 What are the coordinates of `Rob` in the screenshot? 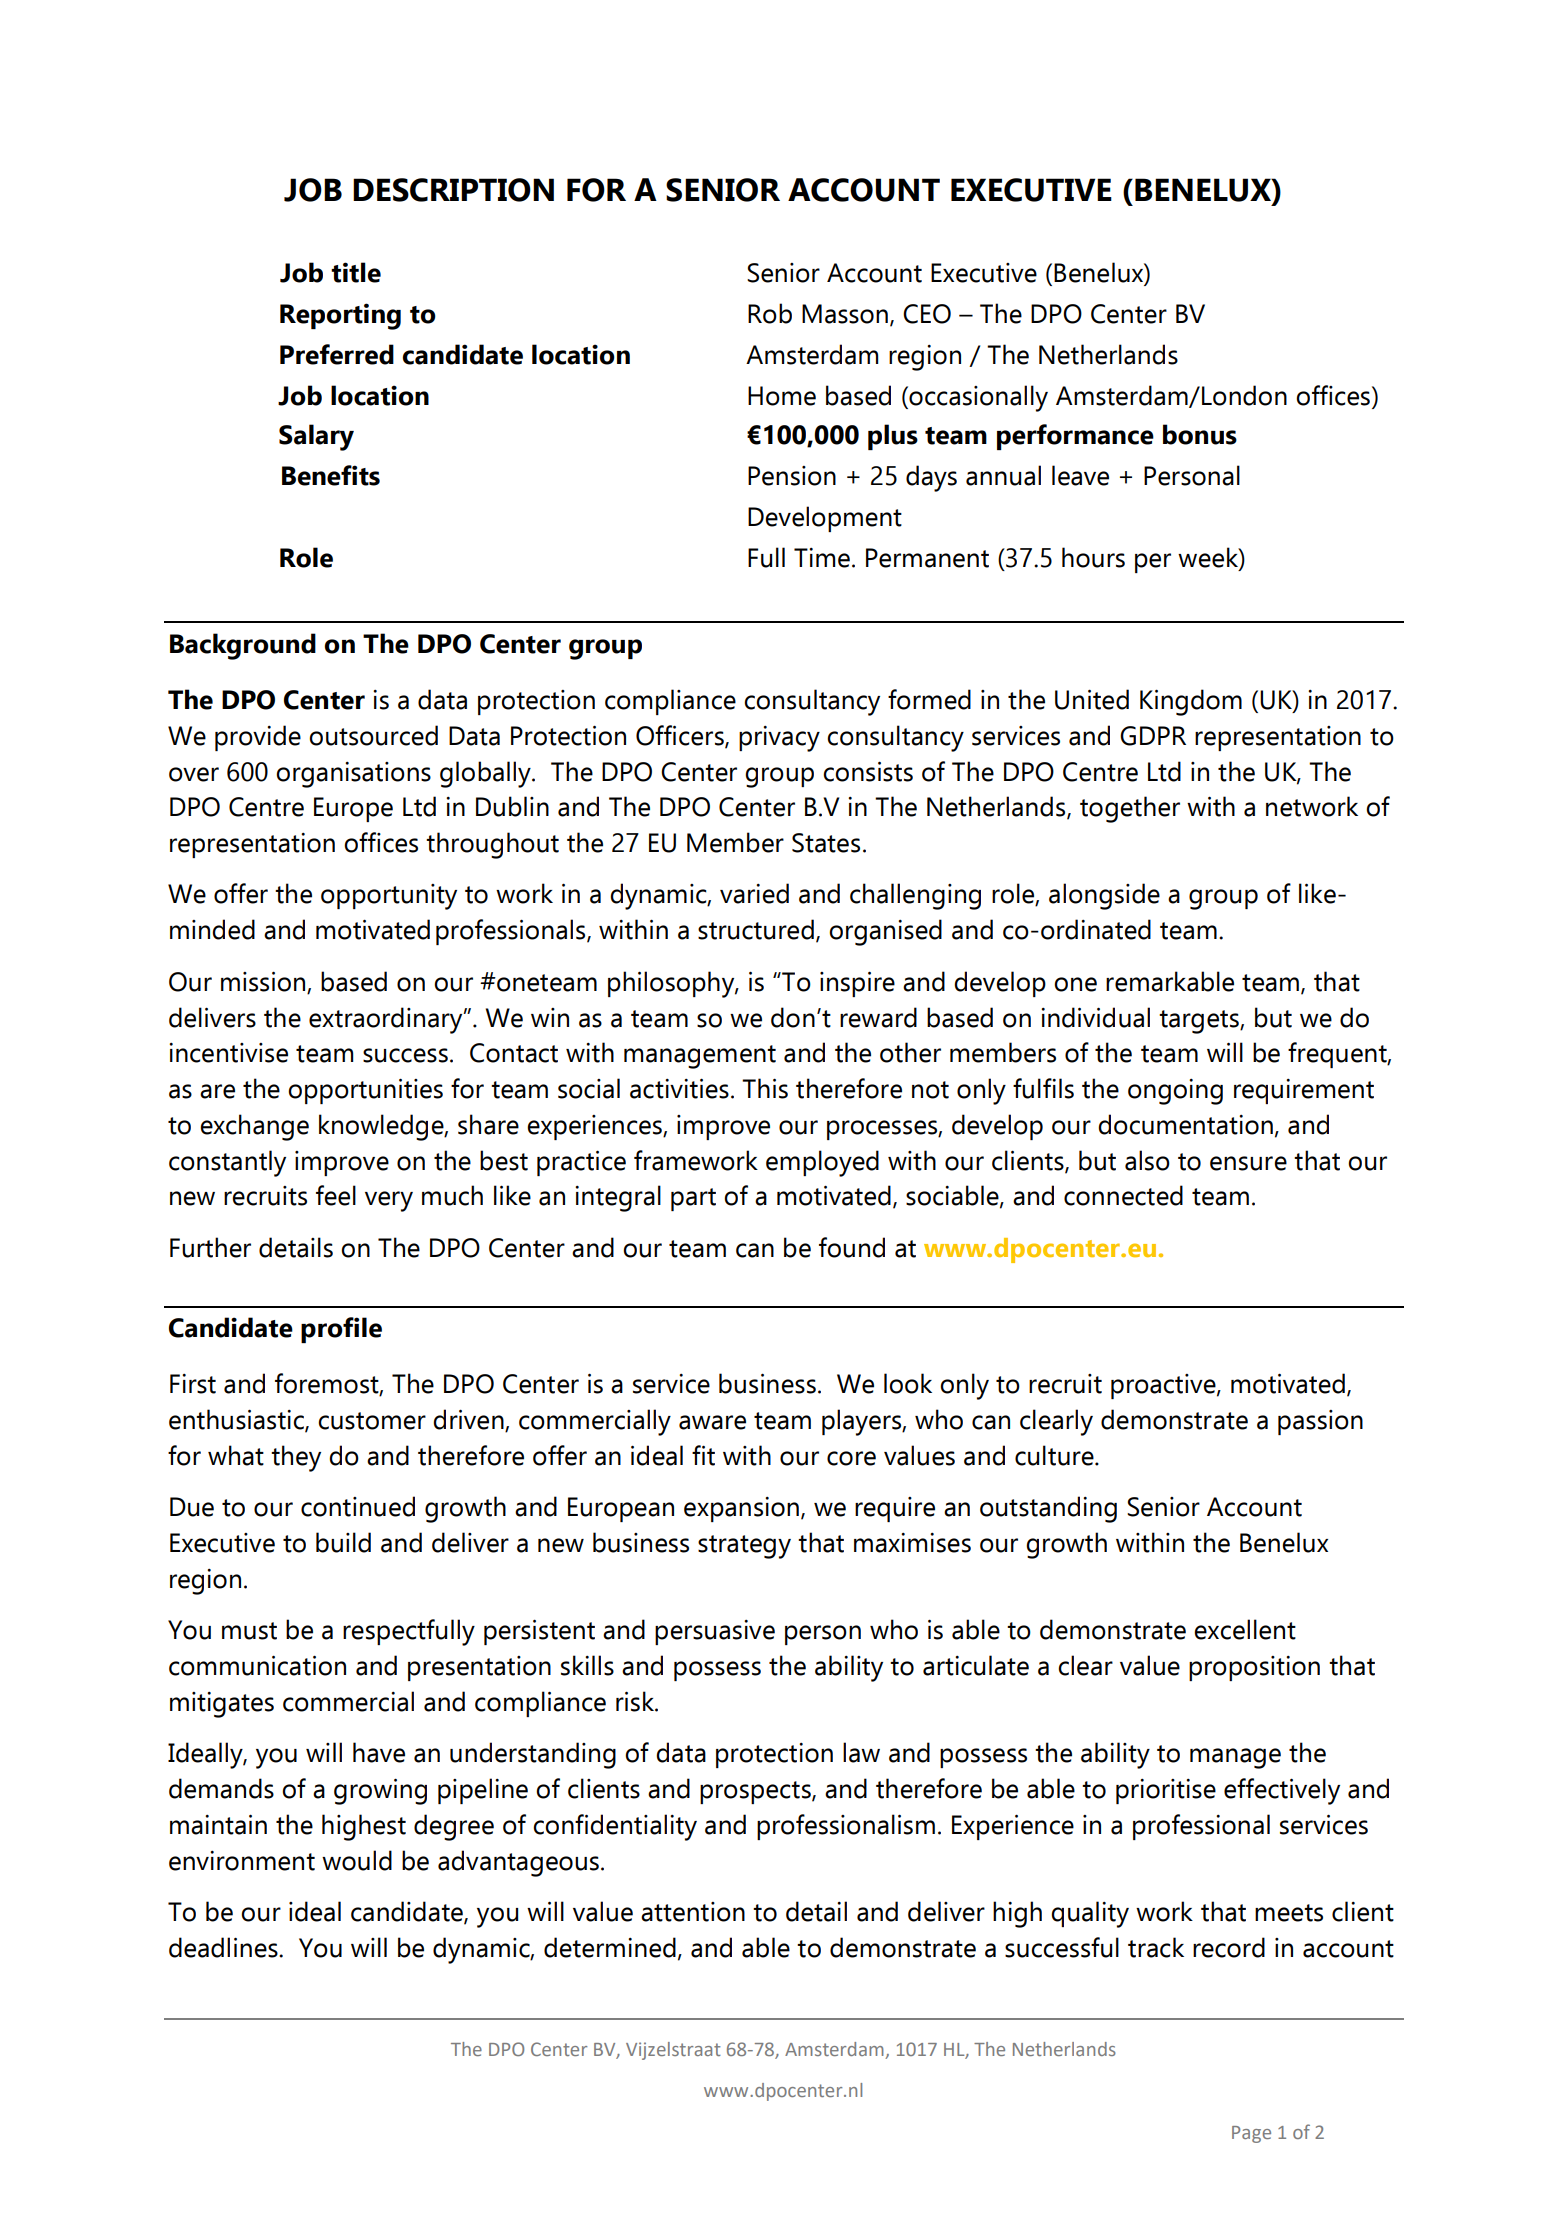 It's located at (770, 313).
